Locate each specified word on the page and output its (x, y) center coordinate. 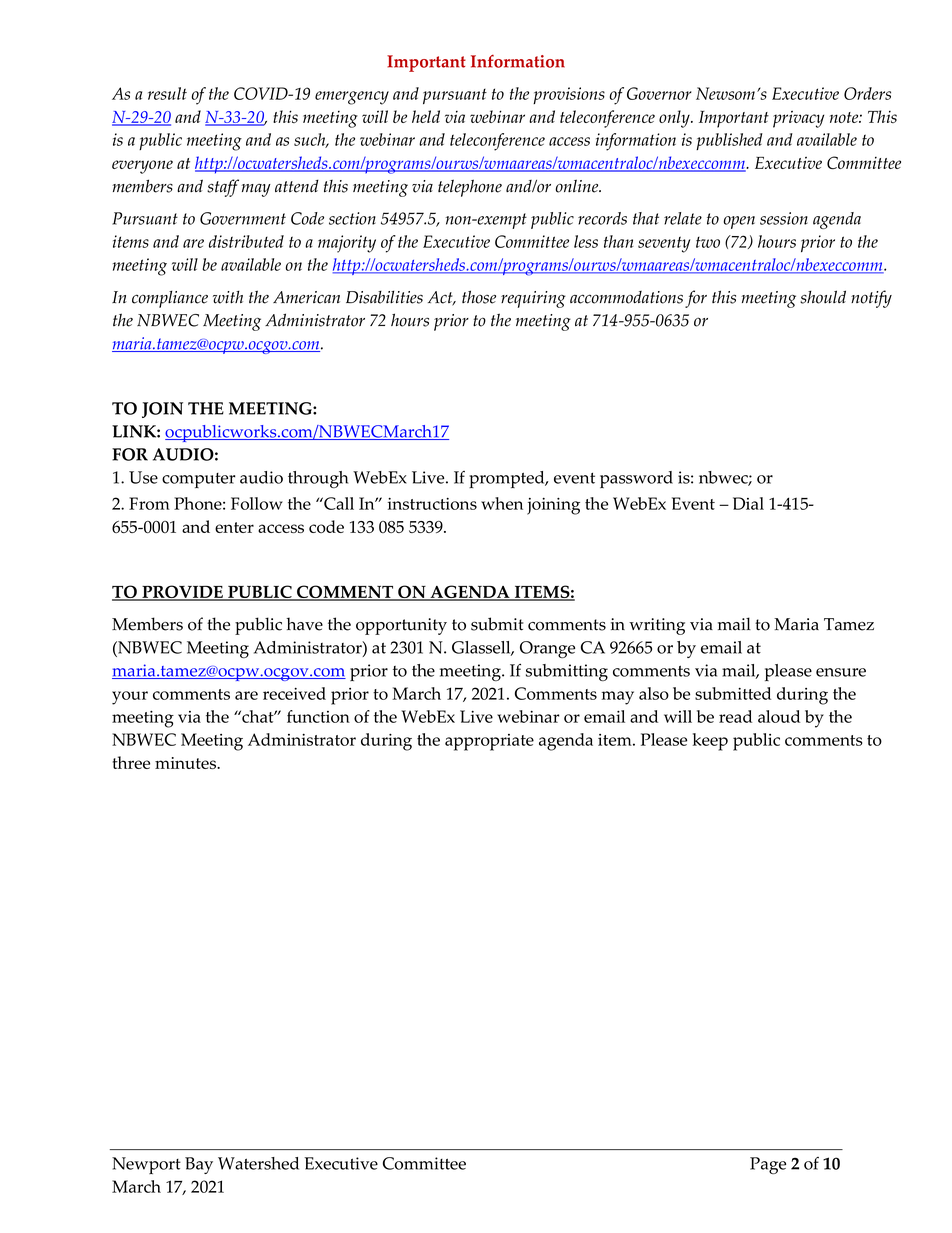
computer (198, 480)
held (426, 116)
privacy (798, 119)
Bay (199, 1165)
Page (768, 1165)
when (502, 503)
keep (710, 742)
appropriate (489, 742)
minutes (186, 763)
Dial (748, 503)
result (167, 93)
